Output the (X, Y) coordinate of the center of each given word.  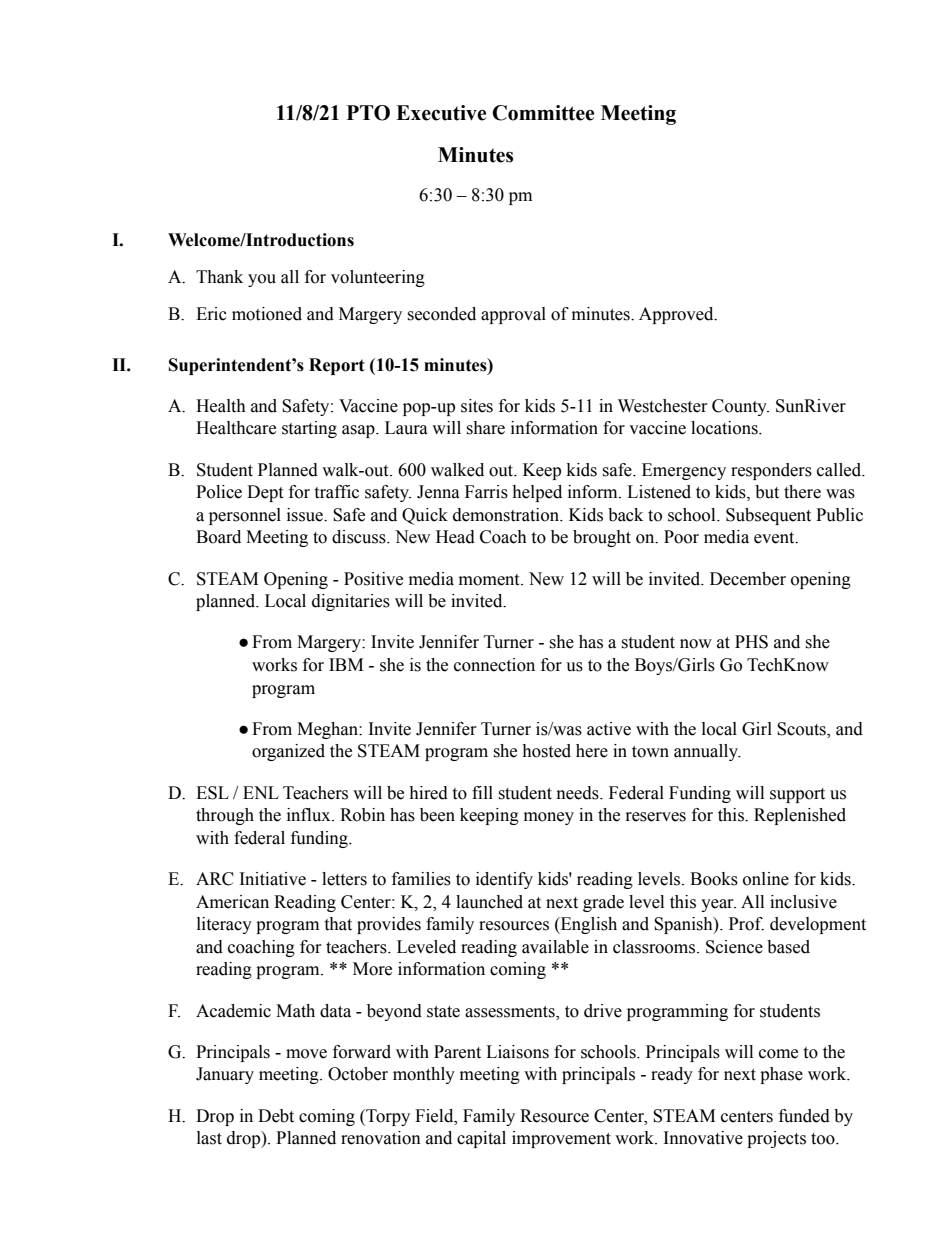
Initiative (273, 879)
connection (494, 665)
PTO (368, 113)
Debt (276, 1116)
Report (337, 366)
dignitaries (351, 602)
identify (504, 880)
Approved (677, 315)
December (748, 579)
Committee (543, 113)
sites (477, 406)
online (766, 879)
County (740, 407)
